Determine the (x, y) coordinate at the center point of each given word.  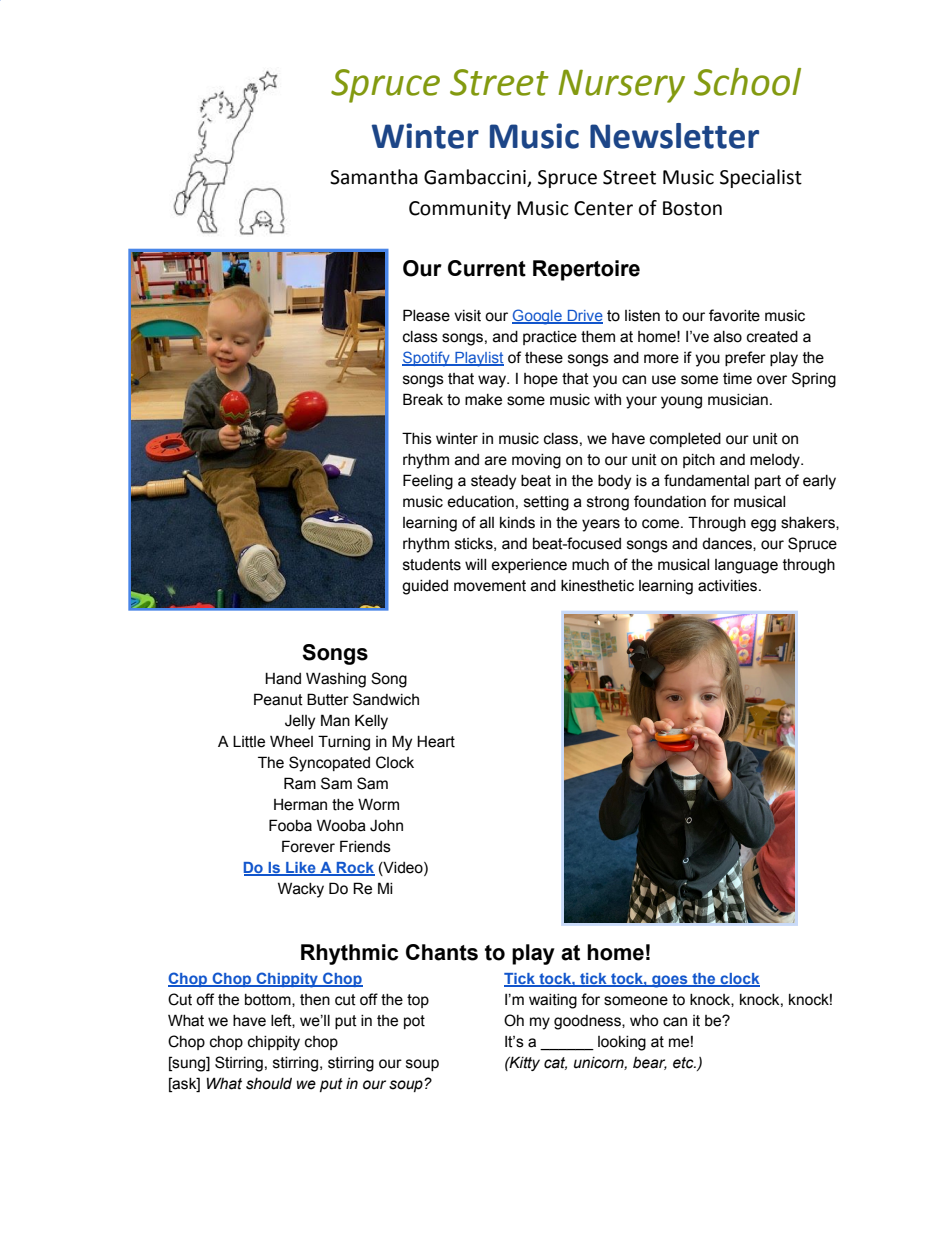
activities (729, 586)
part (768, 482)
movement (490, 586)
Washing (336, 680)
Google (538, 317)
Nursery (621, 86)
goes (670, 981)
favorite (734, 315)
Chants (442, 952)
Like (301, 869)
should (269, 1084)
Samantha (374, 177)
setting (546, 503)
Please (426, 315)
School (747, 82)
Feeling (428, 482)
